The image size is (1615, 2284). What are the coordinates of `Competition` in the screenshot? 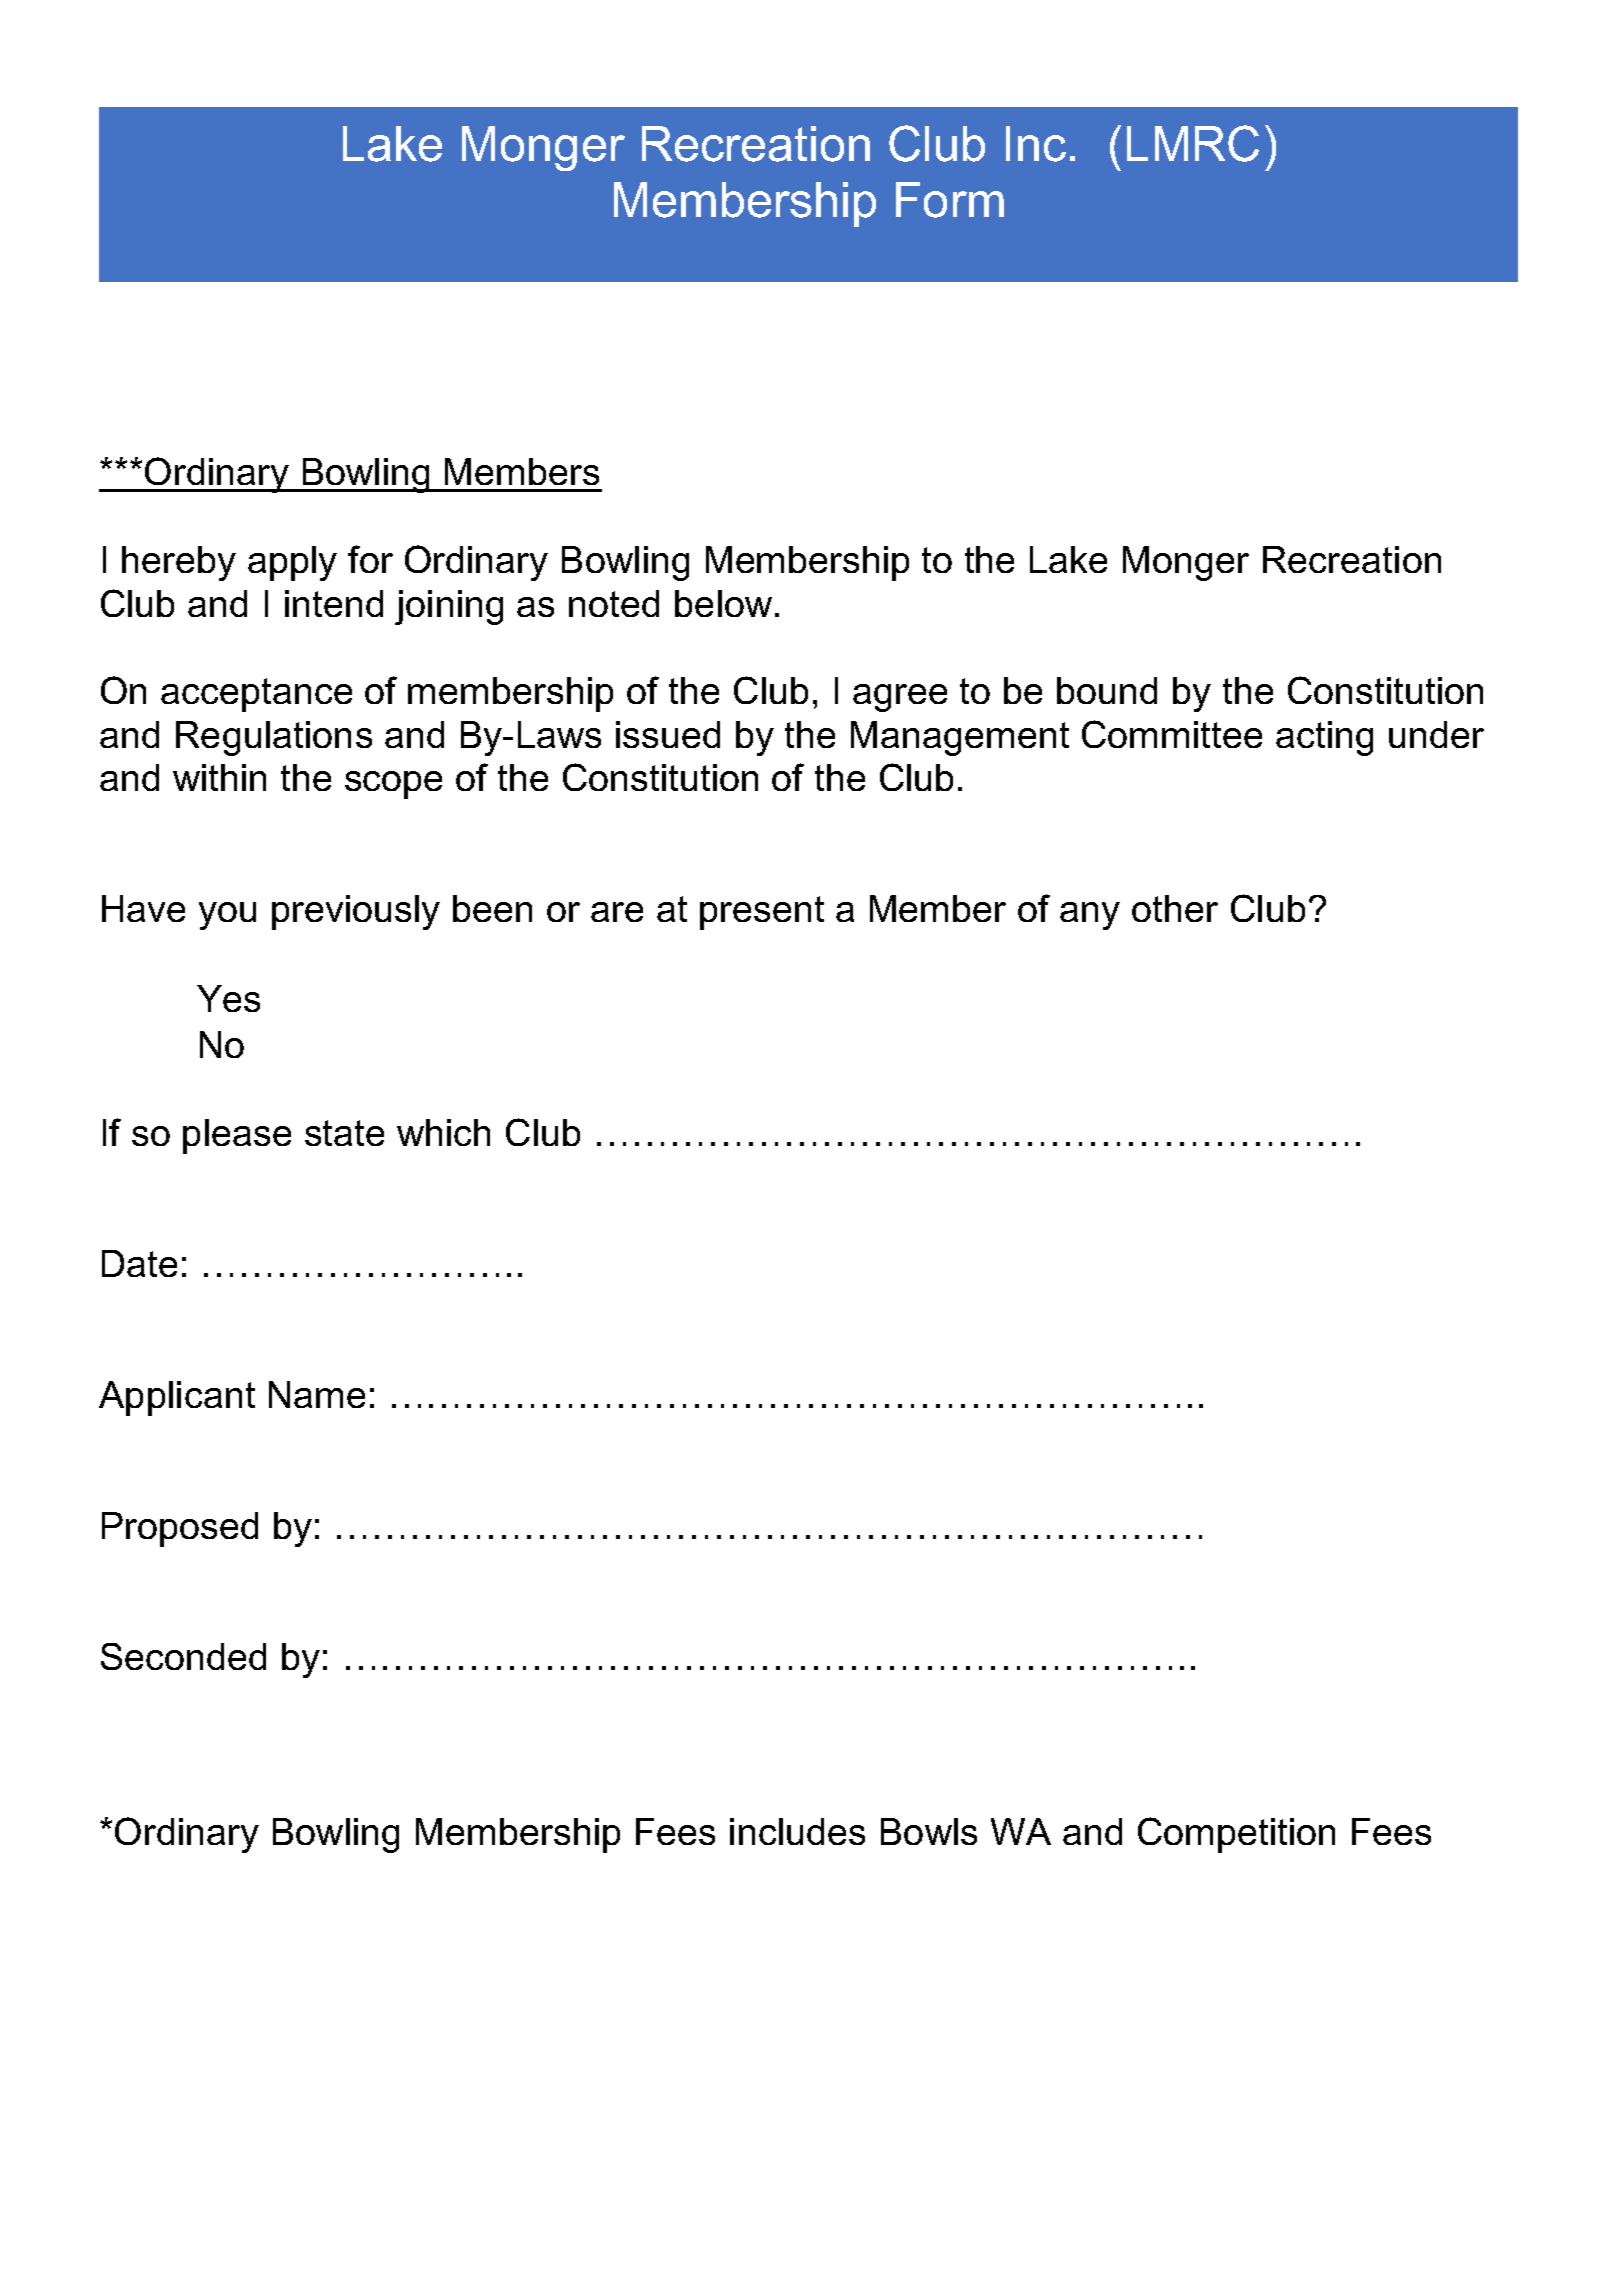 It's located at (1236, 1835).
